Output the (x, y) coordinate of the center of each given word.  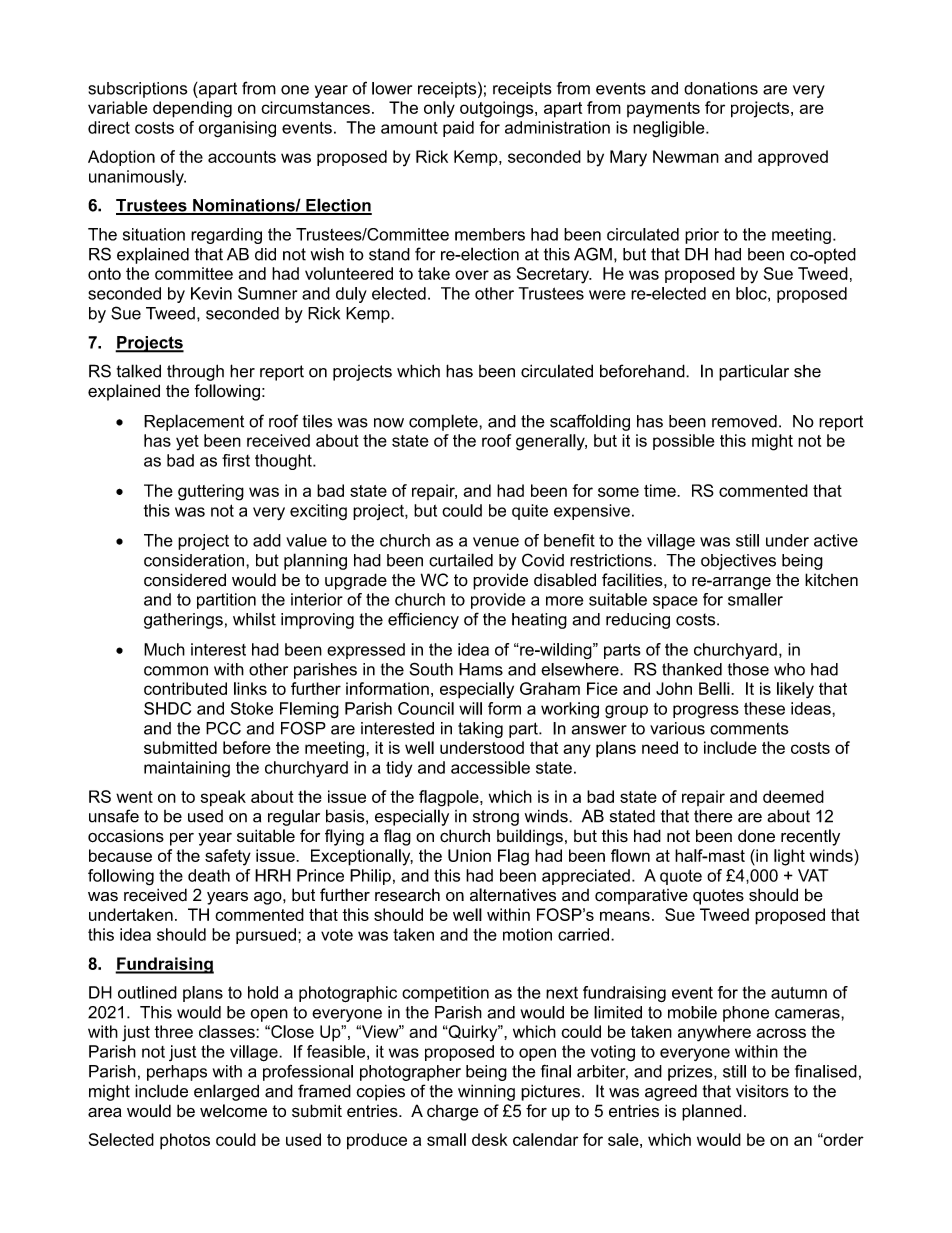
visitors (762, 1091)
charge (452, 1113)
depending (192, 109)
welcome (233, 1111)
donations (721, 88)
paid (458, 129)
